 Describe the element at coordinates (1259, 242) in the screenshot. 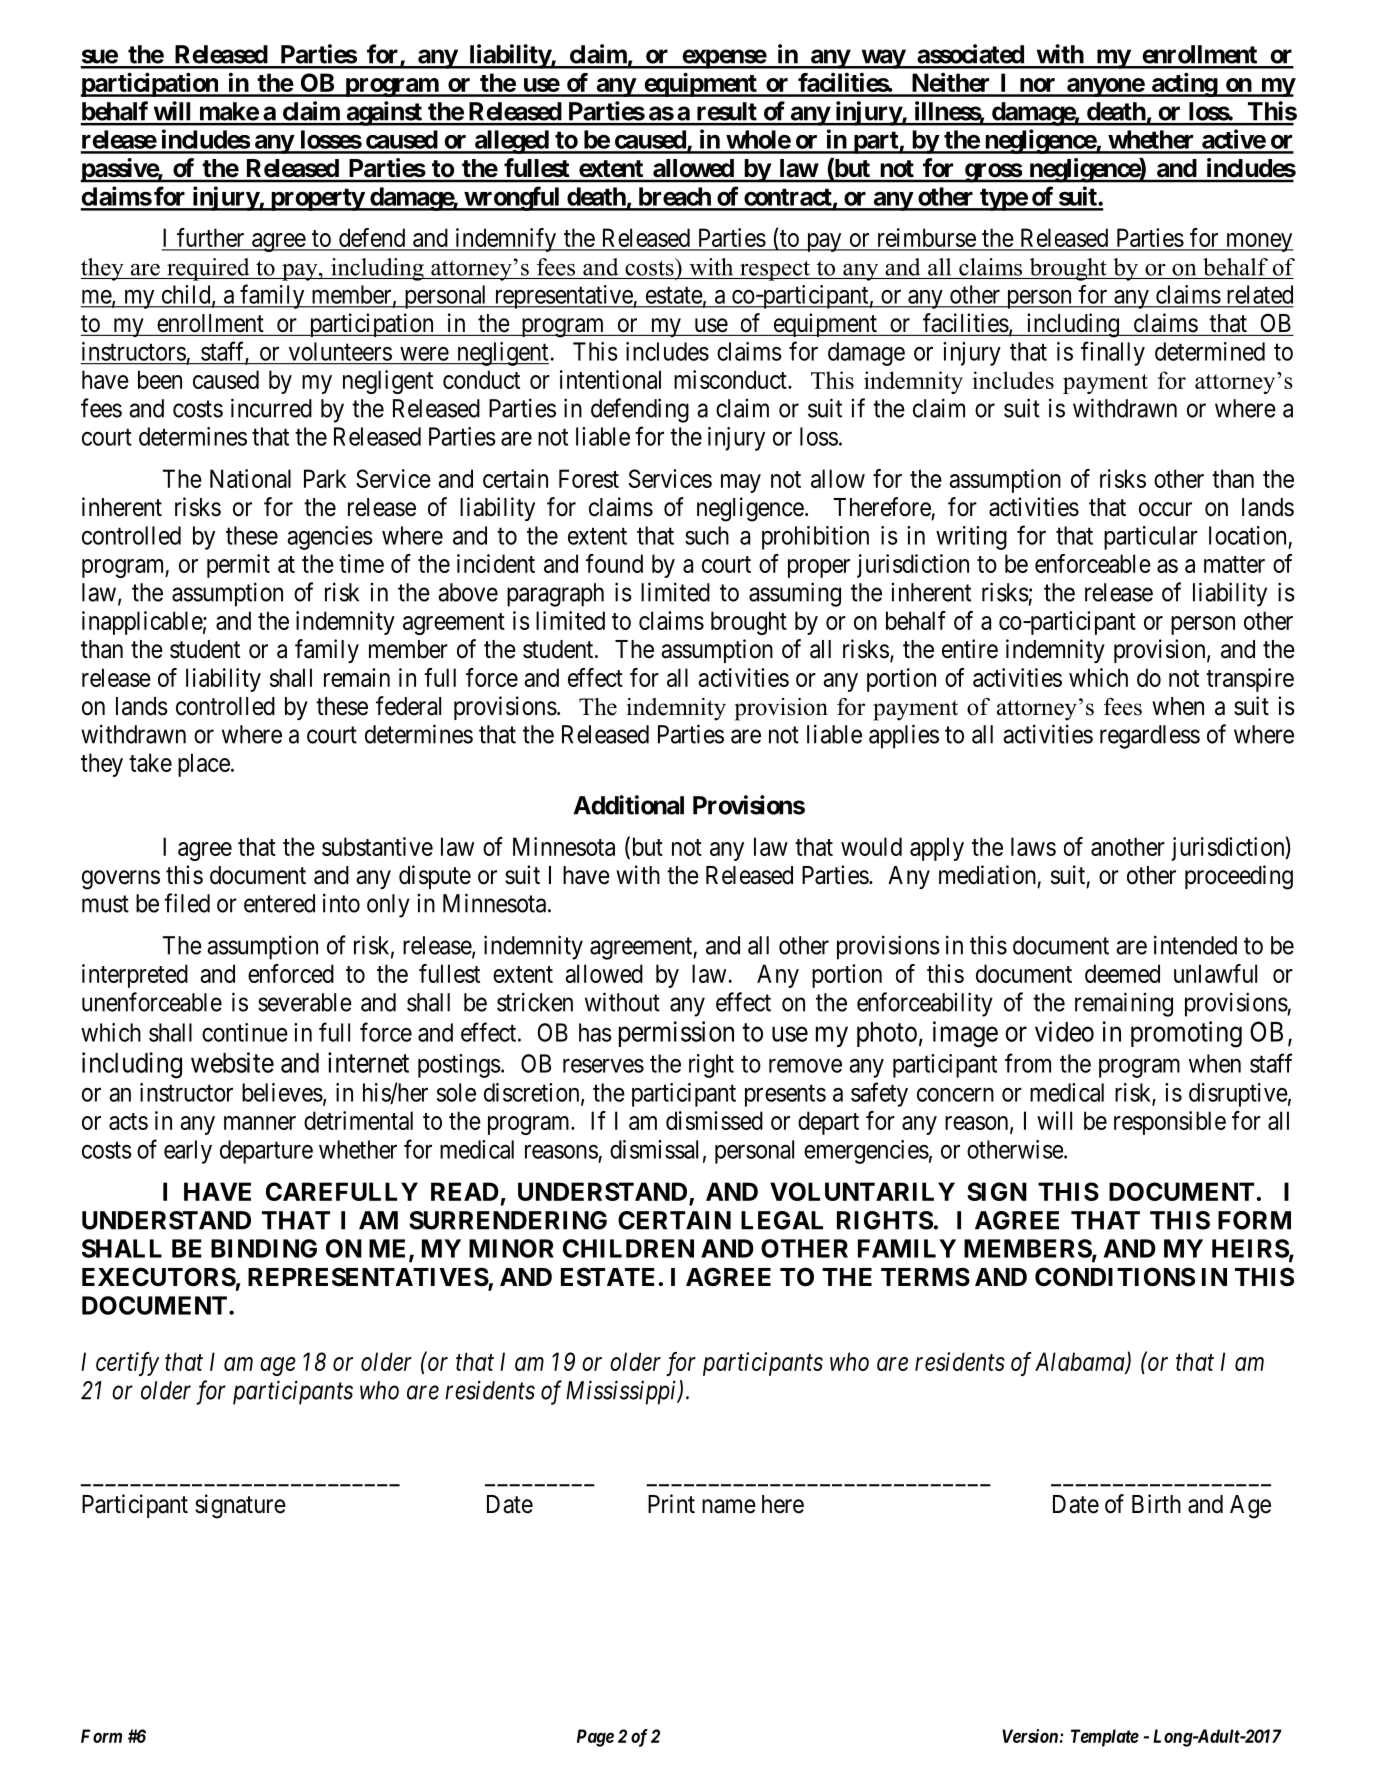

I see `money` at that location.
